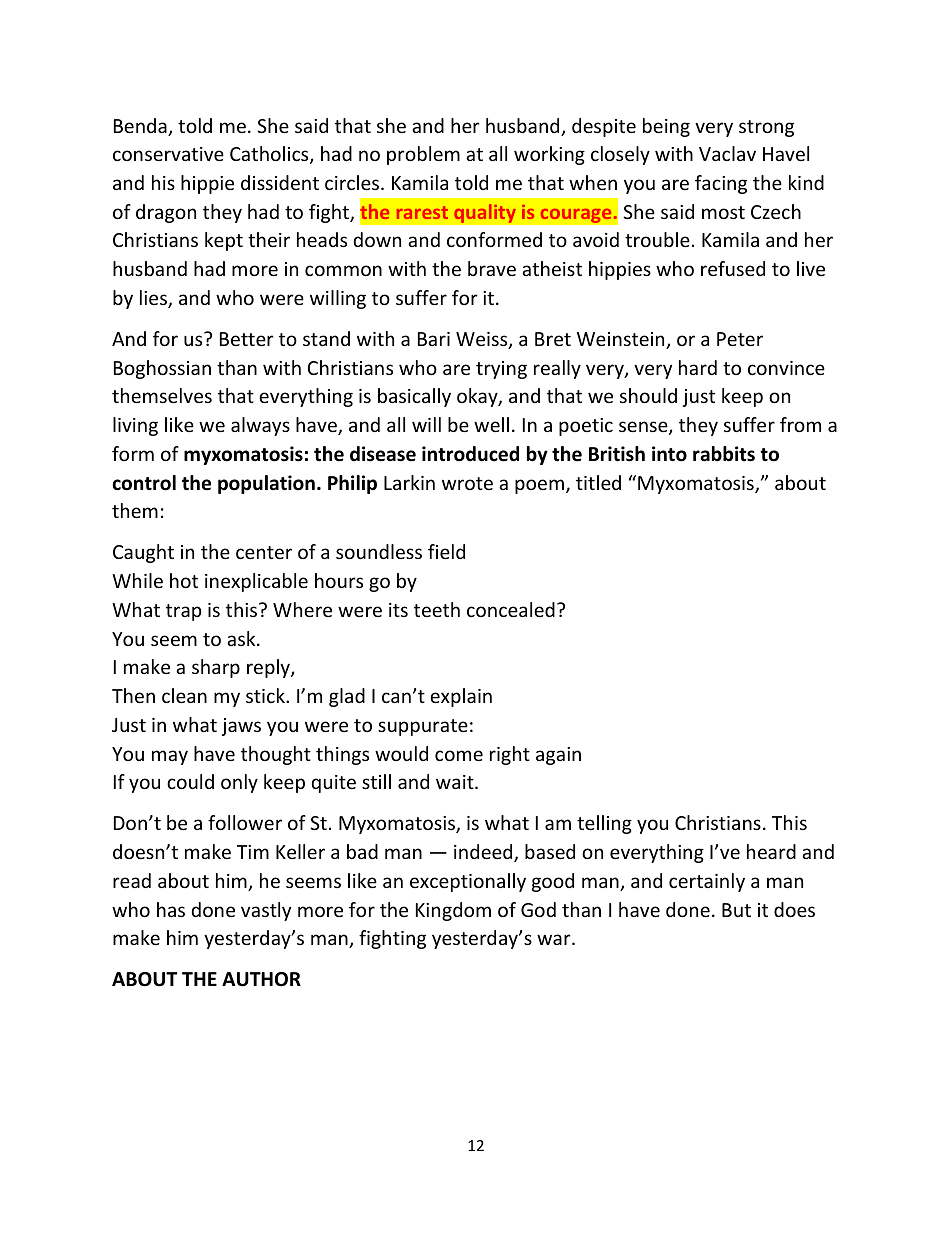  Describe the element at coordinates (727, 153) in the screenshot. I see `Vaclav` at that location.
